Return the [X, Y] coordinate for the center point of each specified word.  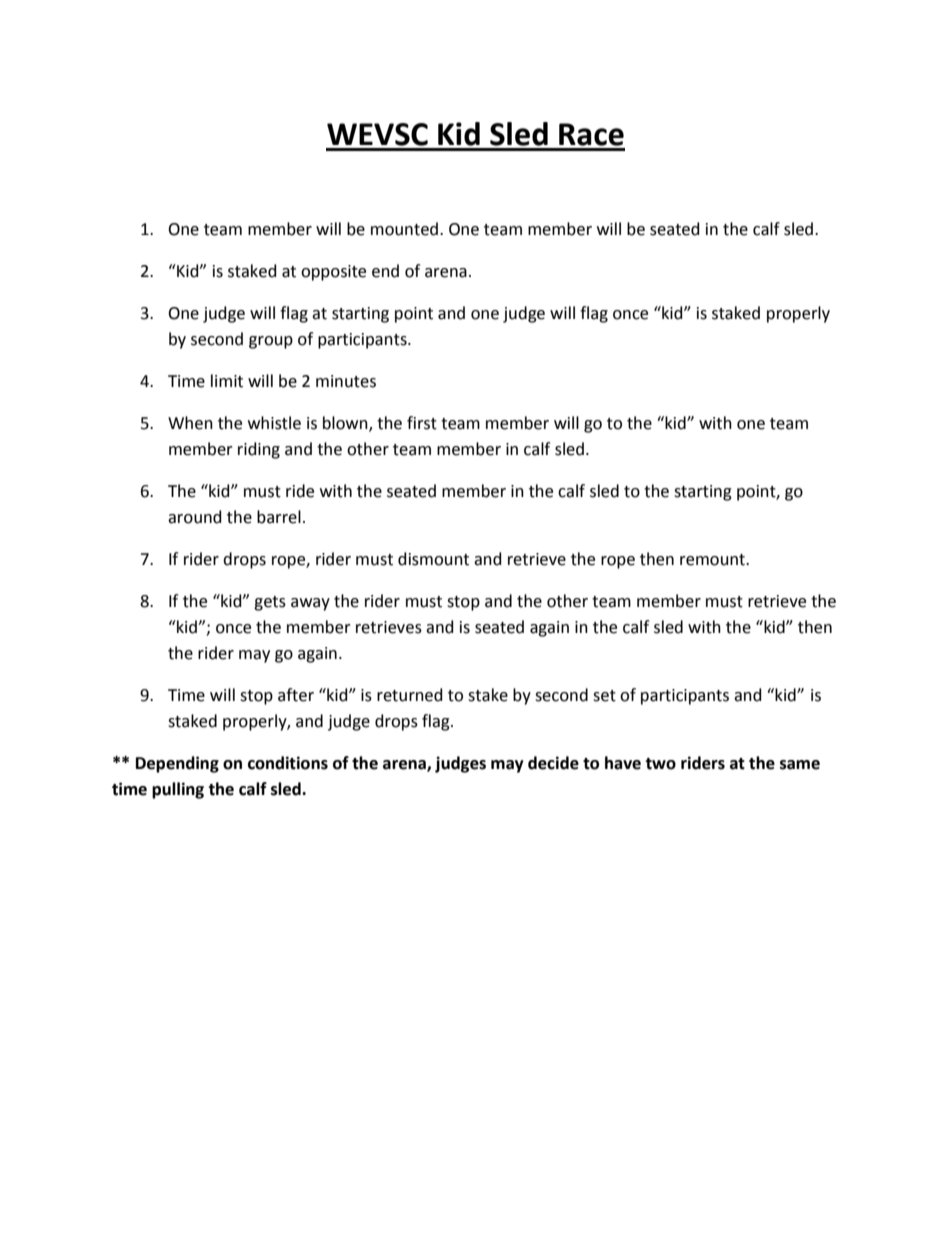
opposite [333, 273]
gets [270, 603]
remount [713, 560]
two [660, 764]
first [422, 423]
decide [553, 763]
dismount [433, 559]
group [271, 342]
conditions [288, 763]
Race [591, 134]
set [604, 696]
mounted [406, 229]
